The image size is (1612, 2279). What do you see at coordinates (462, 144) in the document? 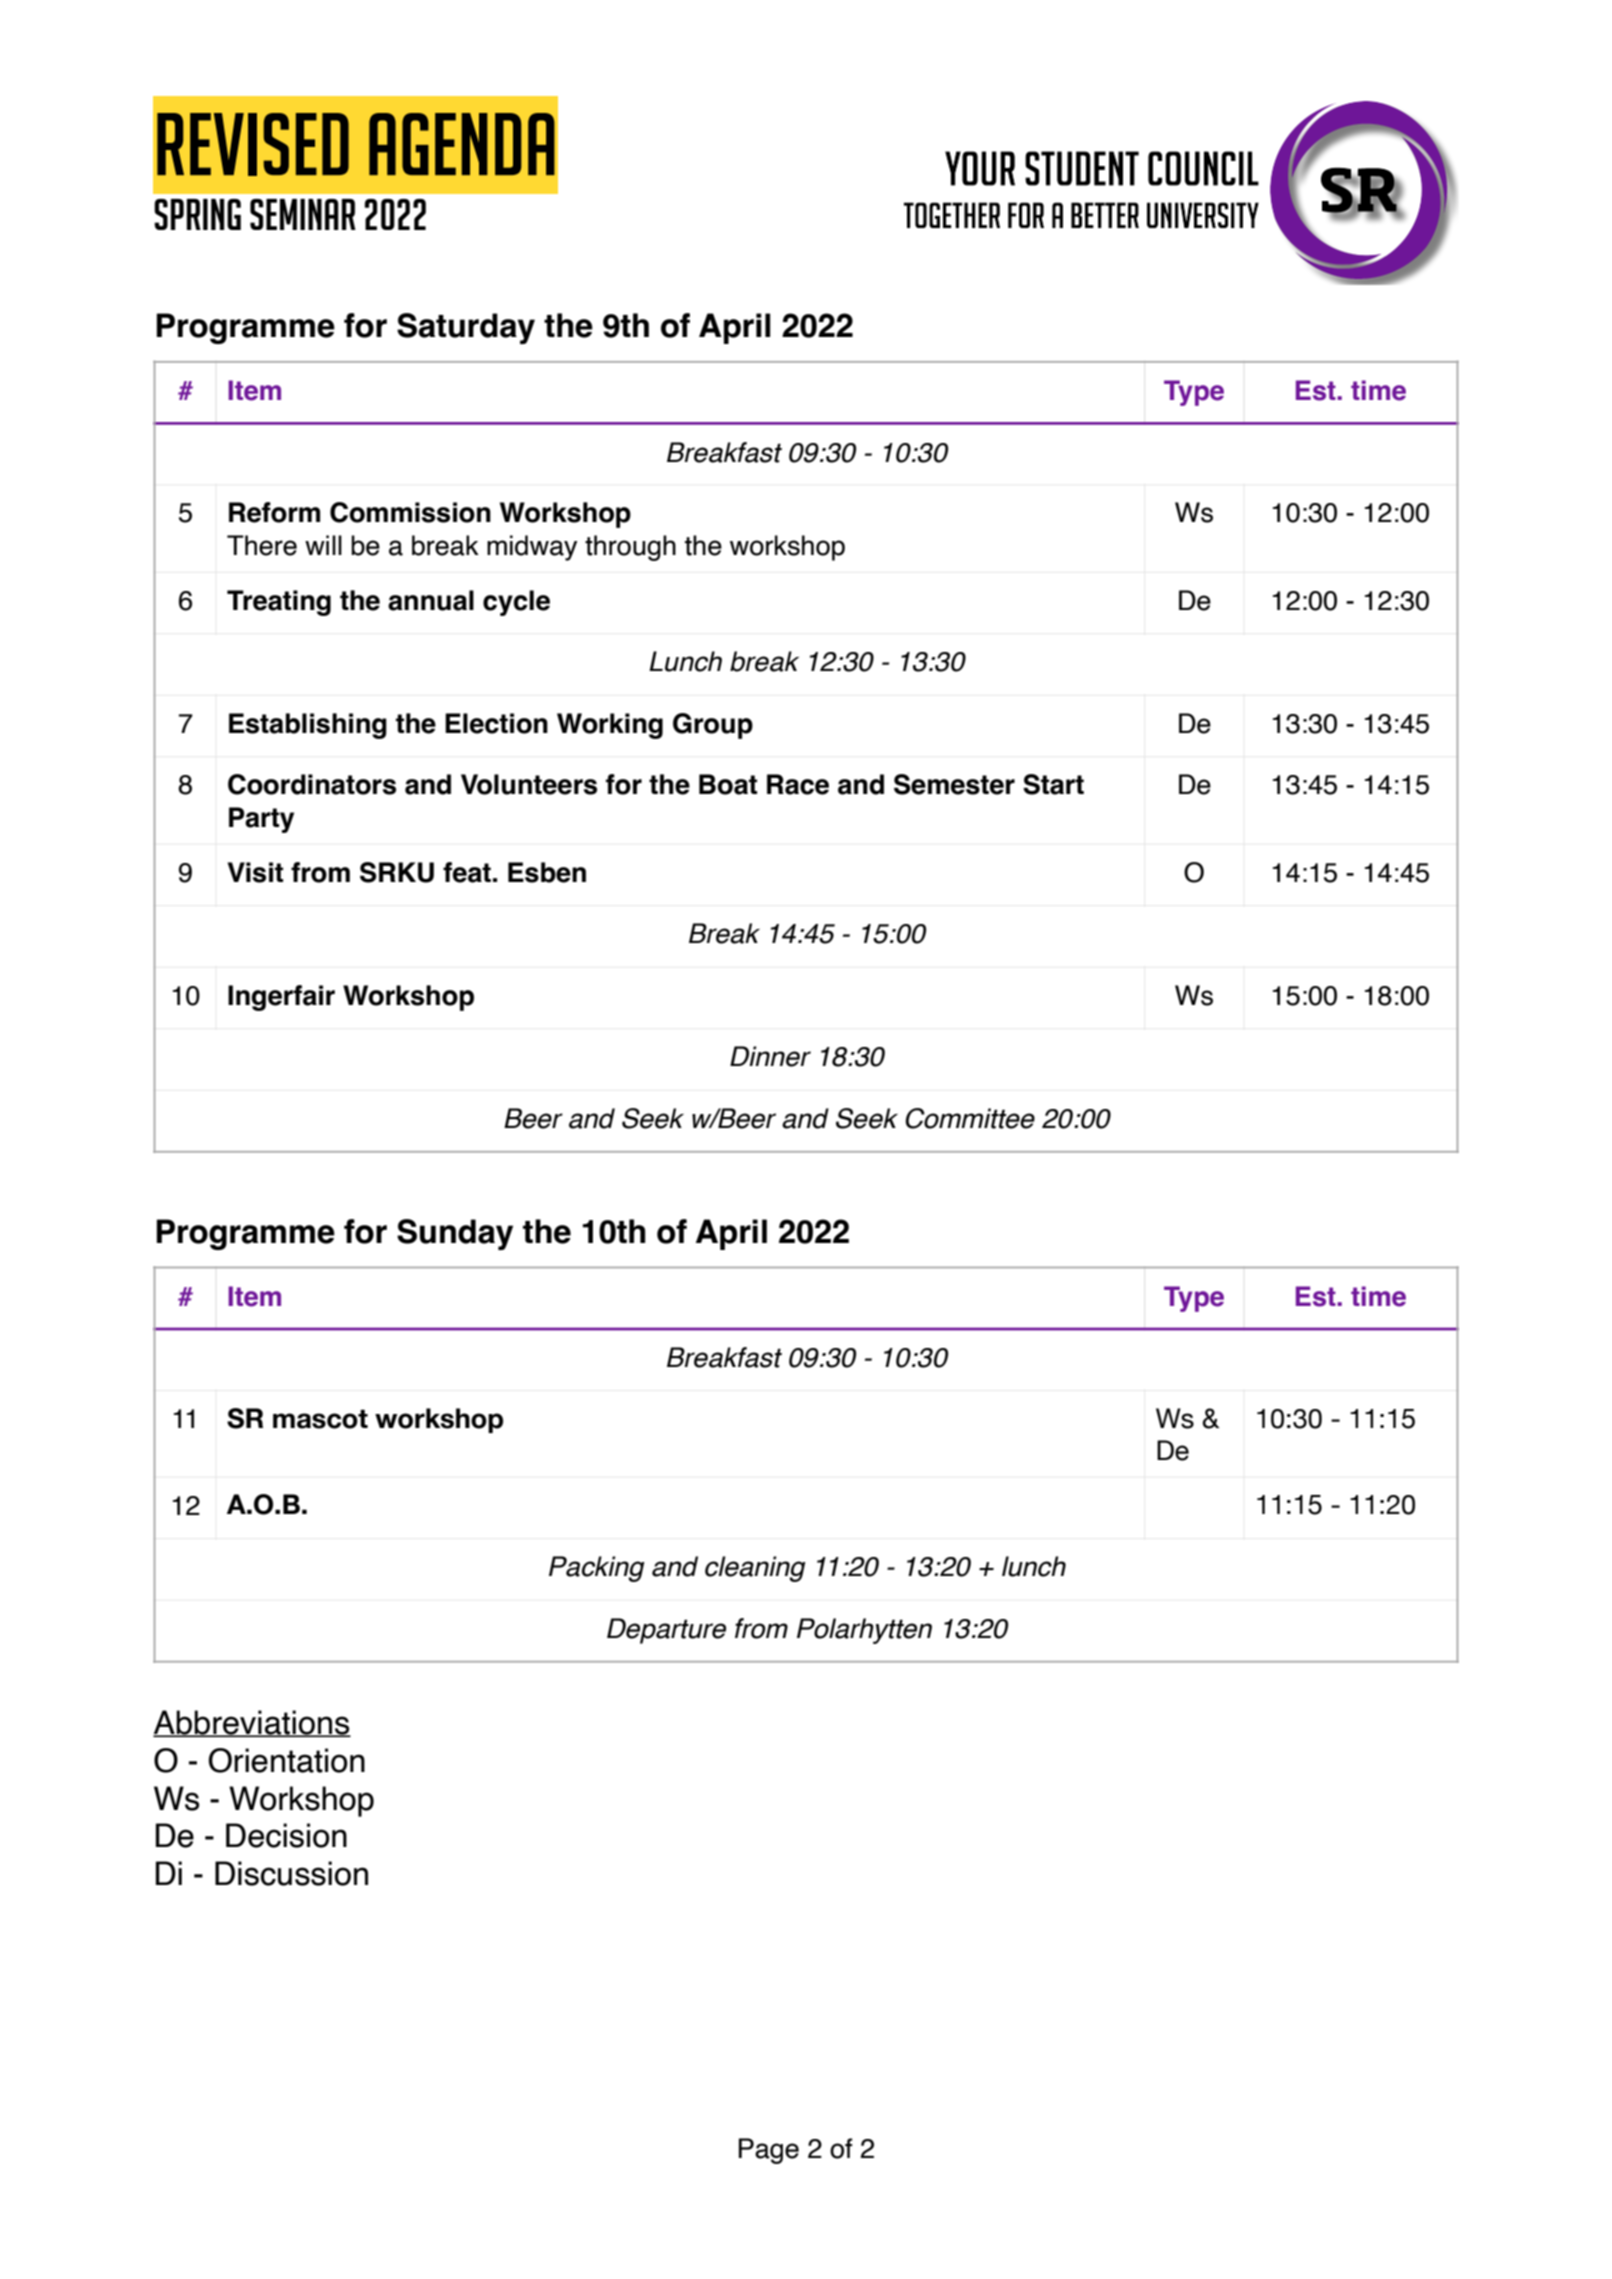
I see `Agenda` at bounding box center [462, 144].
